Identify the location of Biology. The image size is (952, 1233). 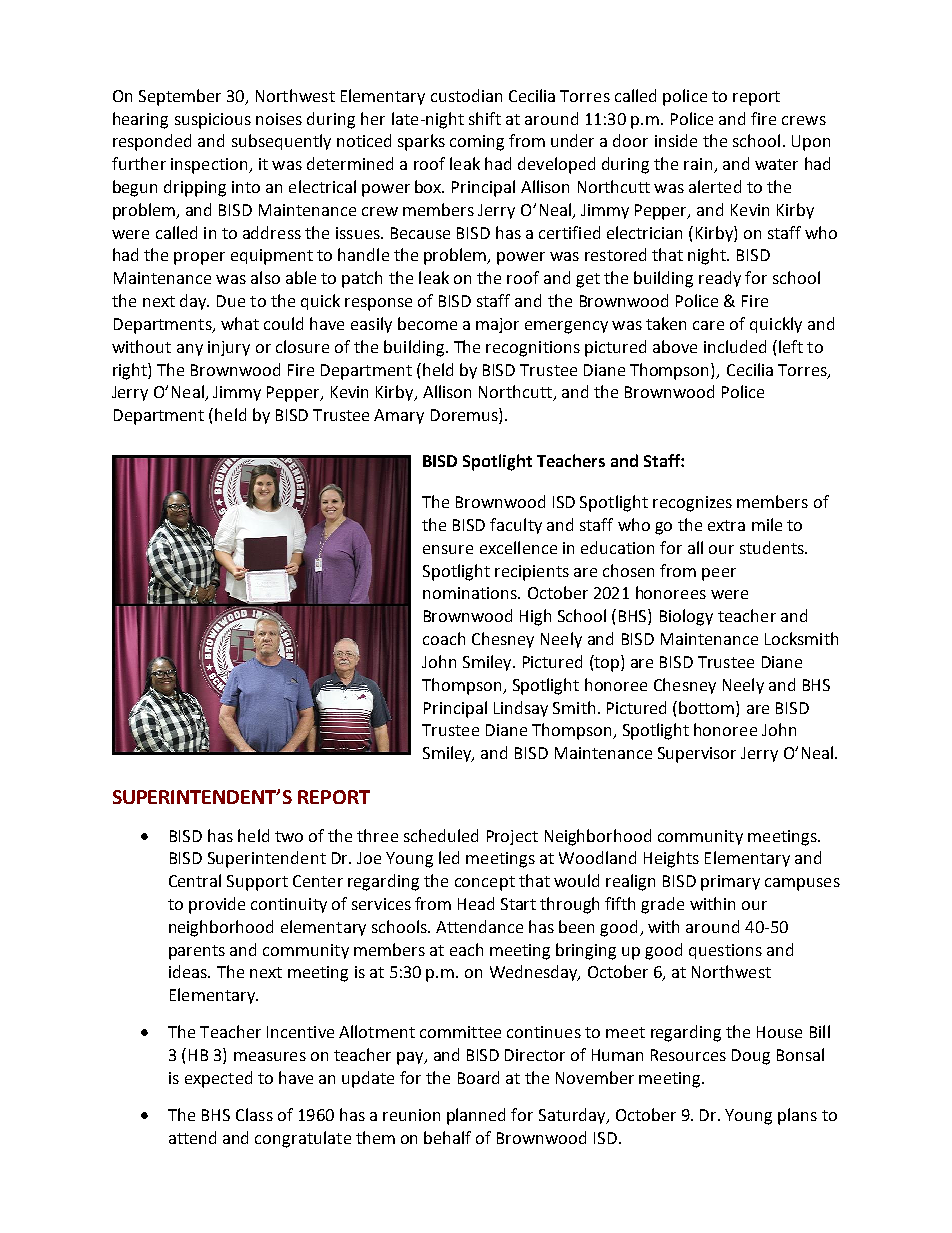
(686, 617).
